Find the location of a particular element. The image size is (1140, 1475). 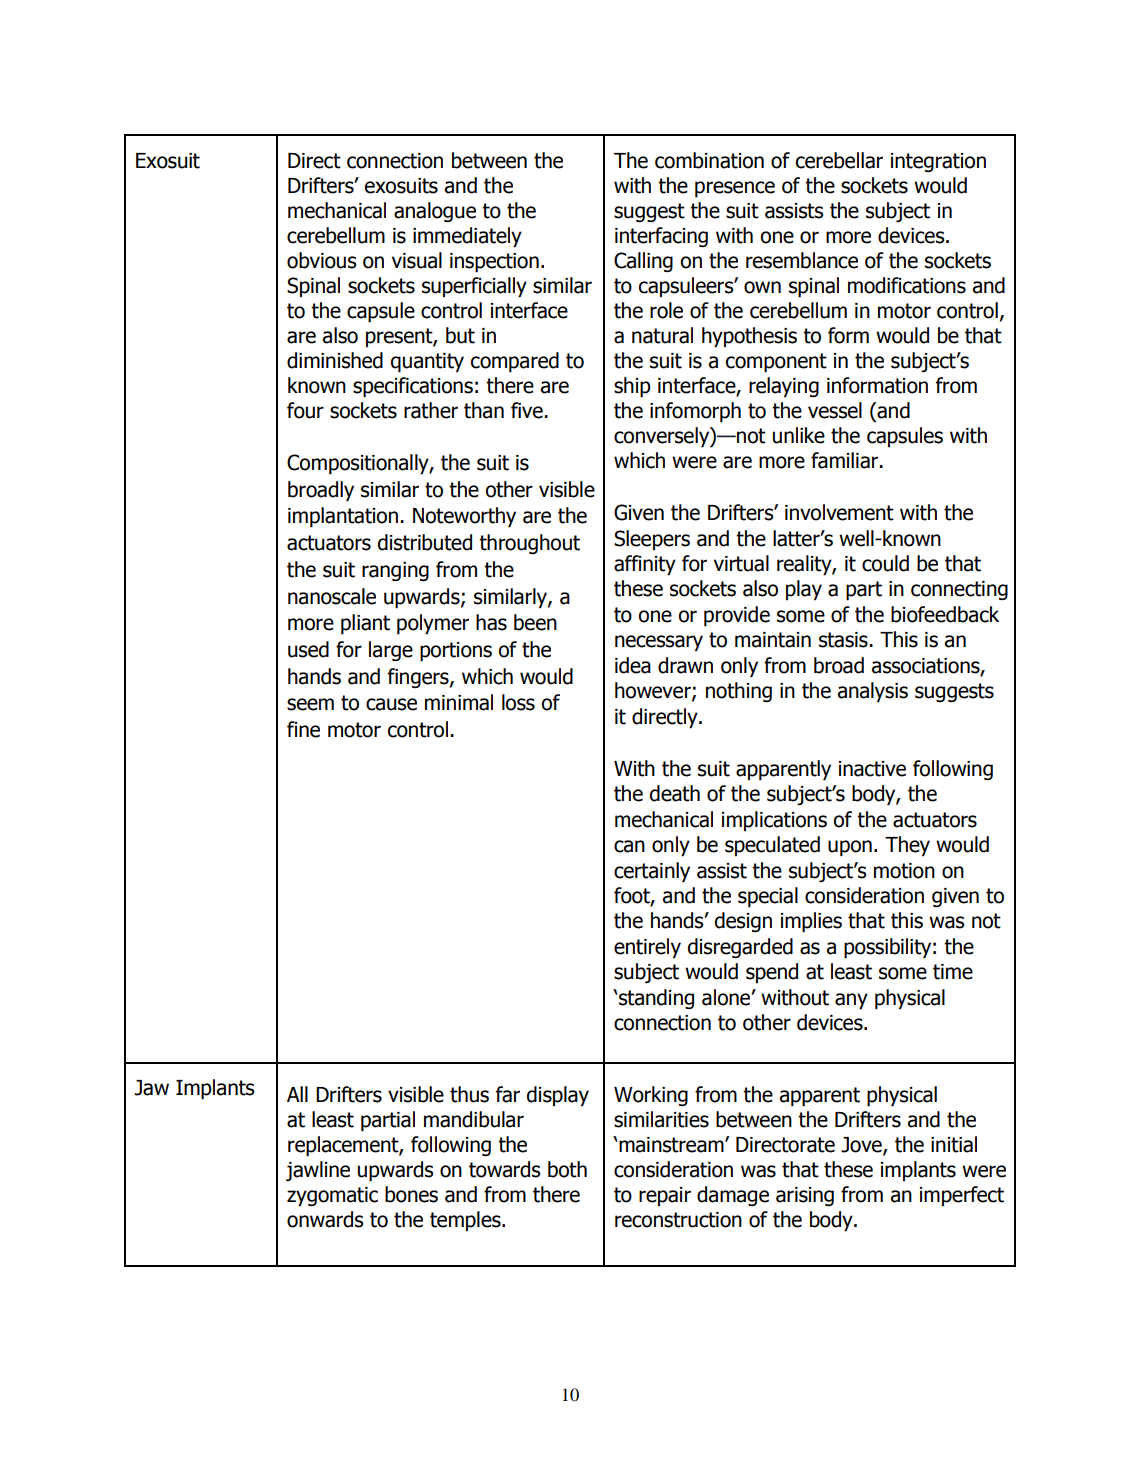

bones is located at coordinates (411, 1194).
